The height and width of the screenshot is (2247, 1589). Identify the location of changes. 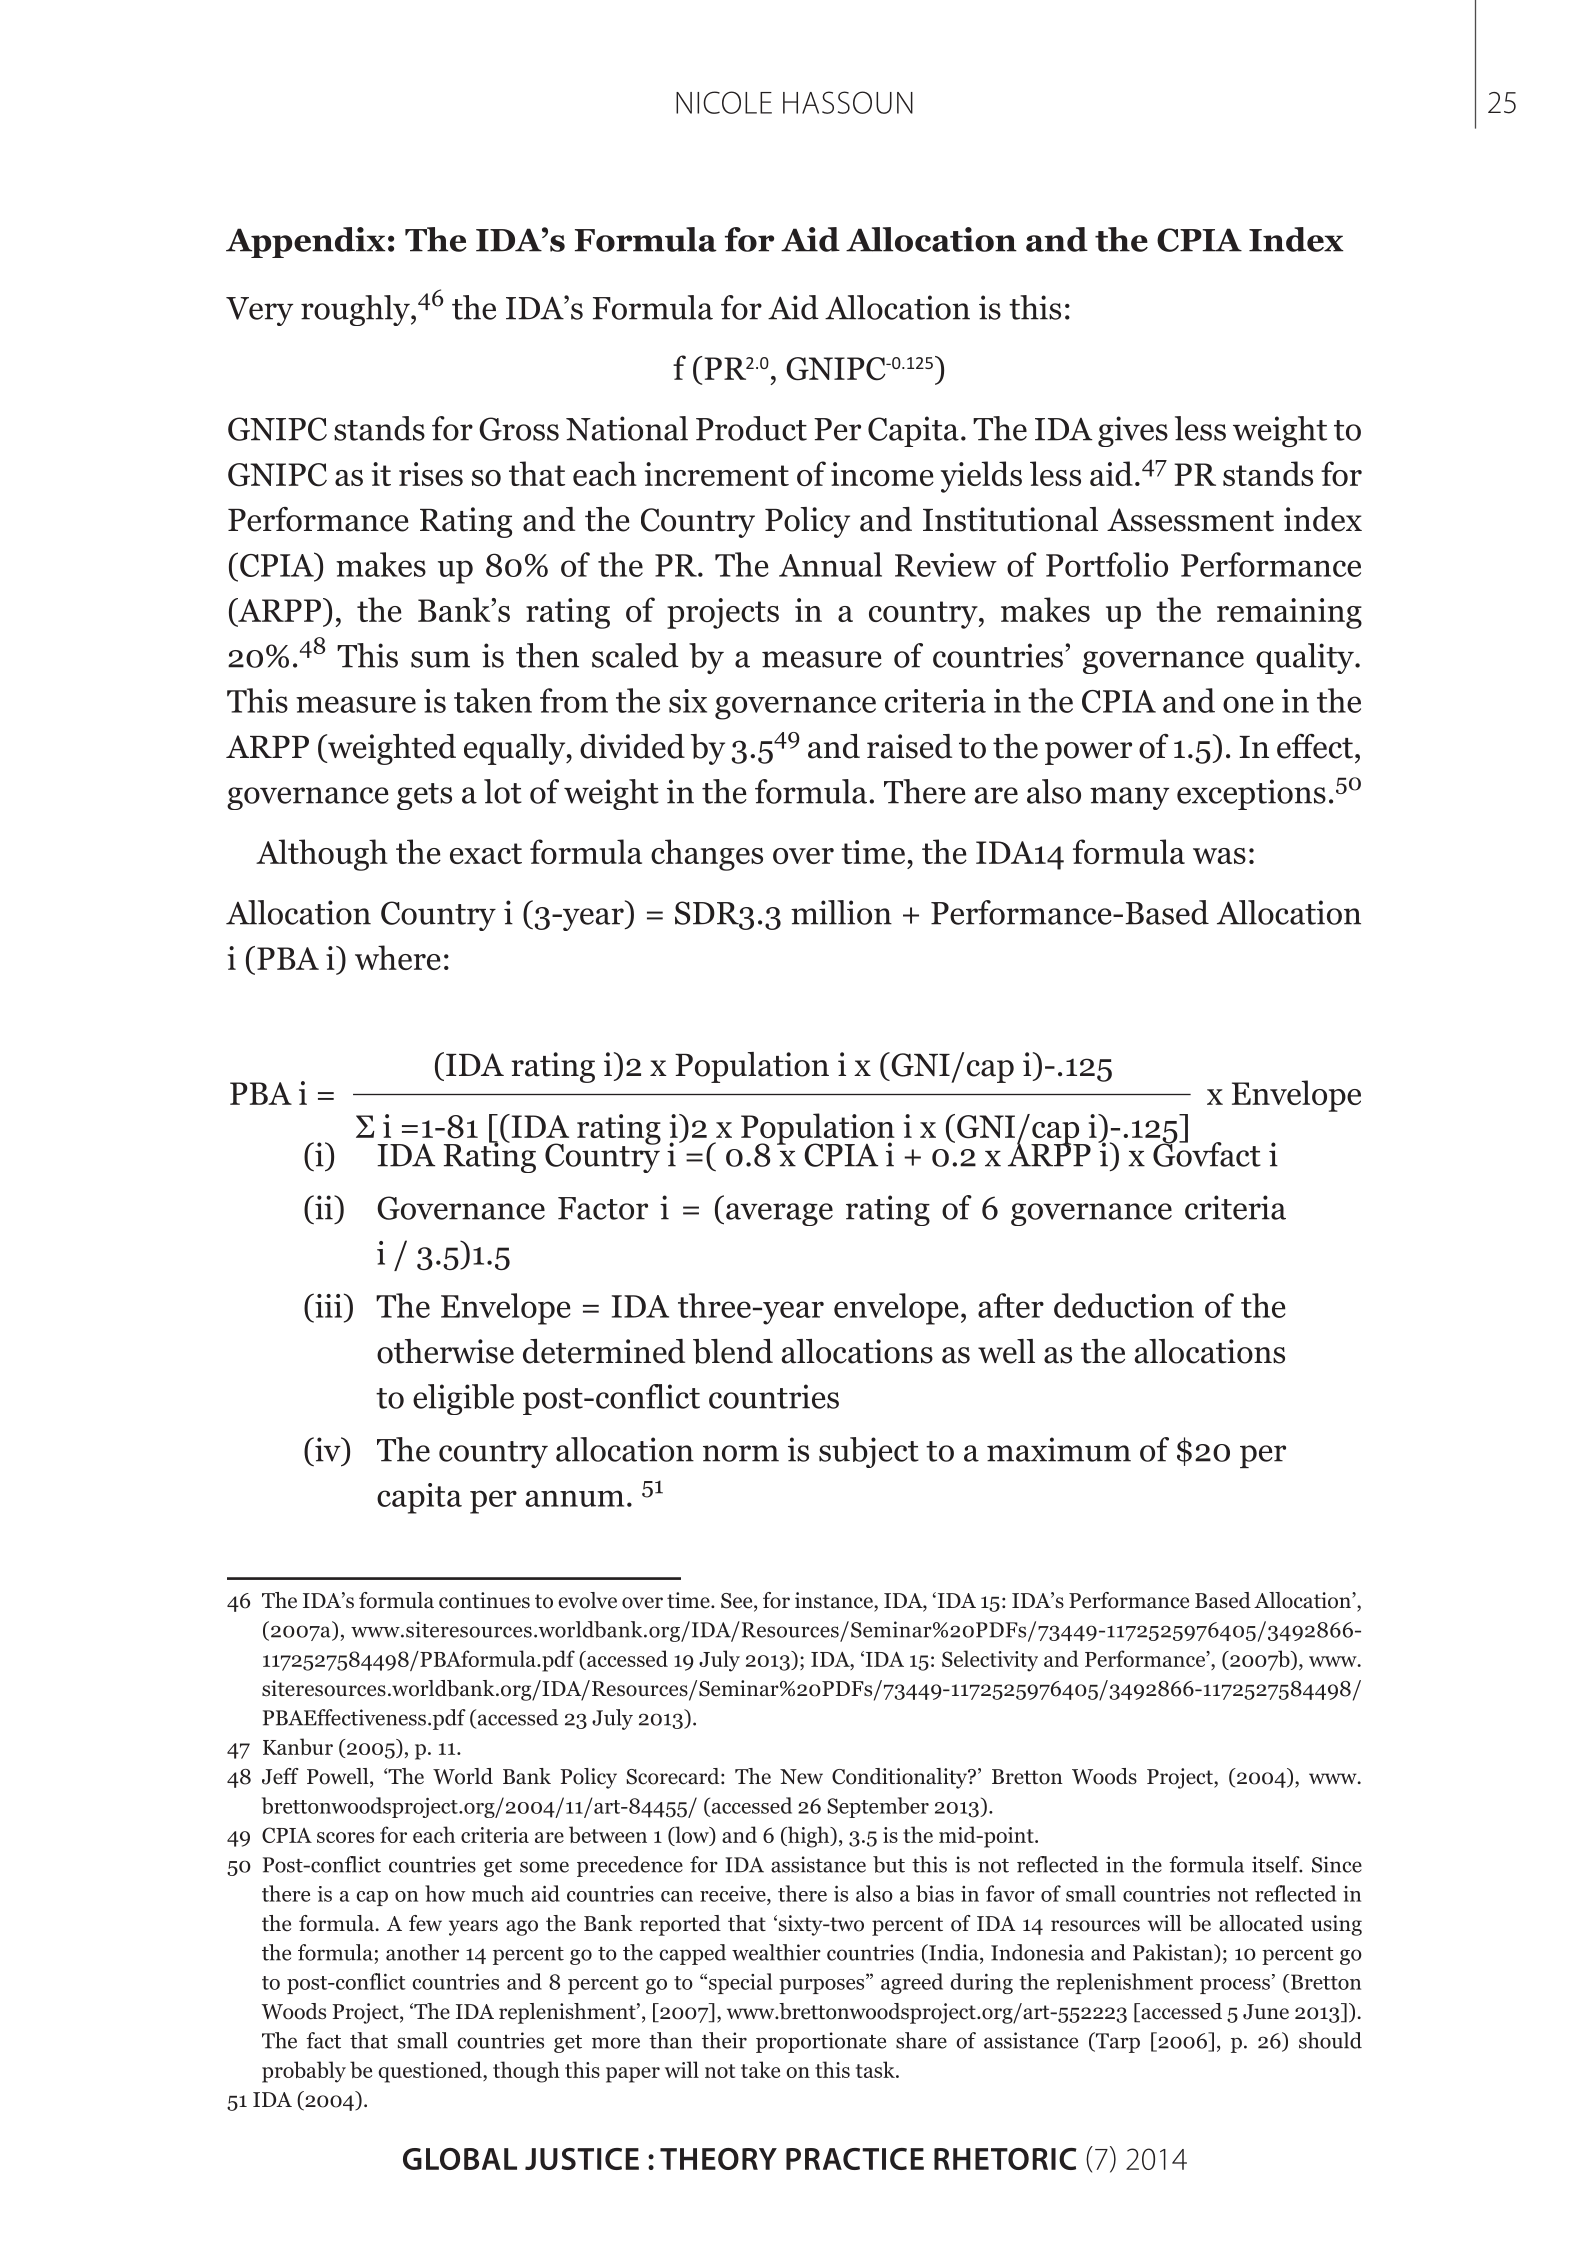
(707, 855).
